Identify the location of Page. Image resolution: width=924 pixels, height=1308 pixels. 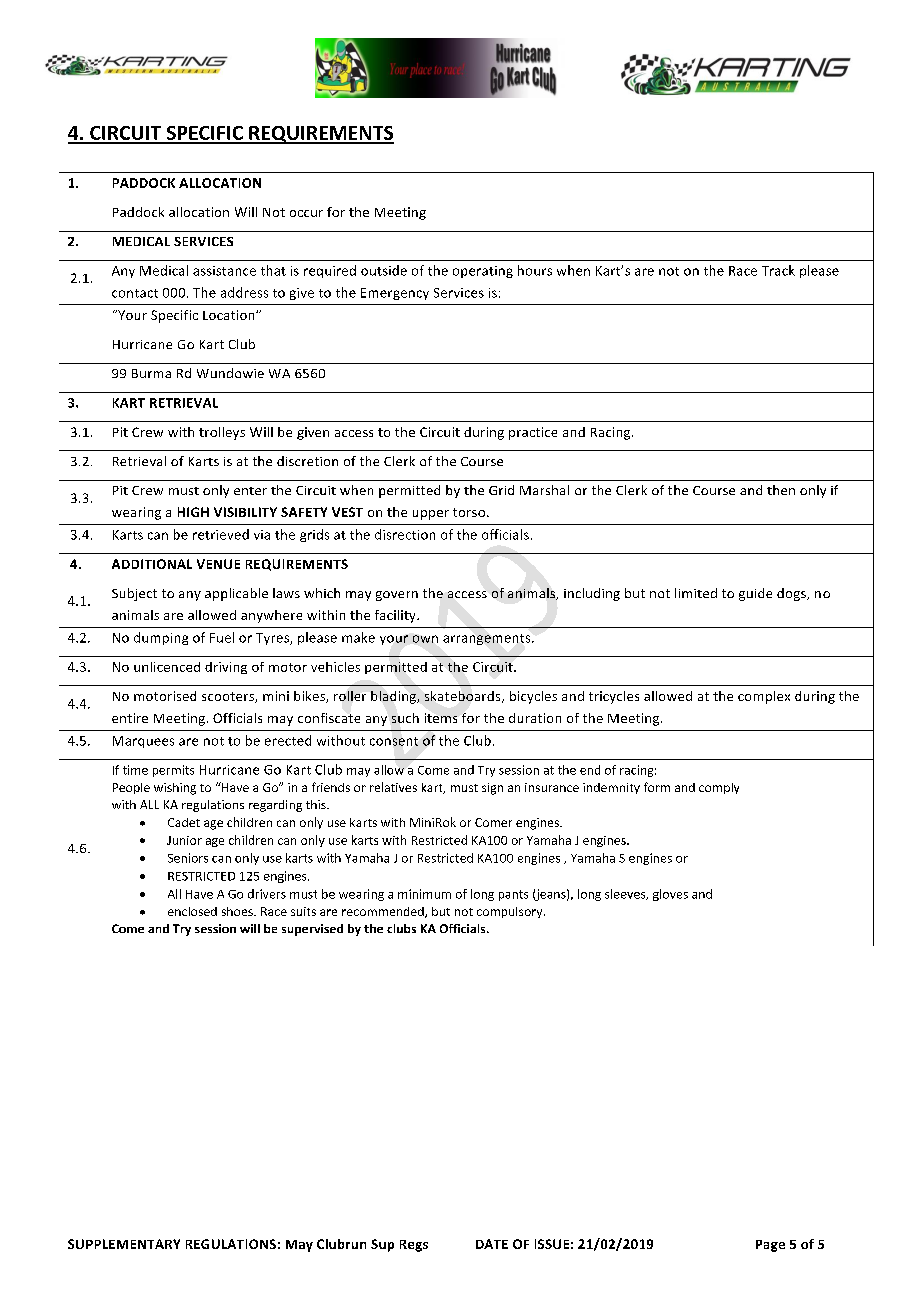
(770, 1246).
